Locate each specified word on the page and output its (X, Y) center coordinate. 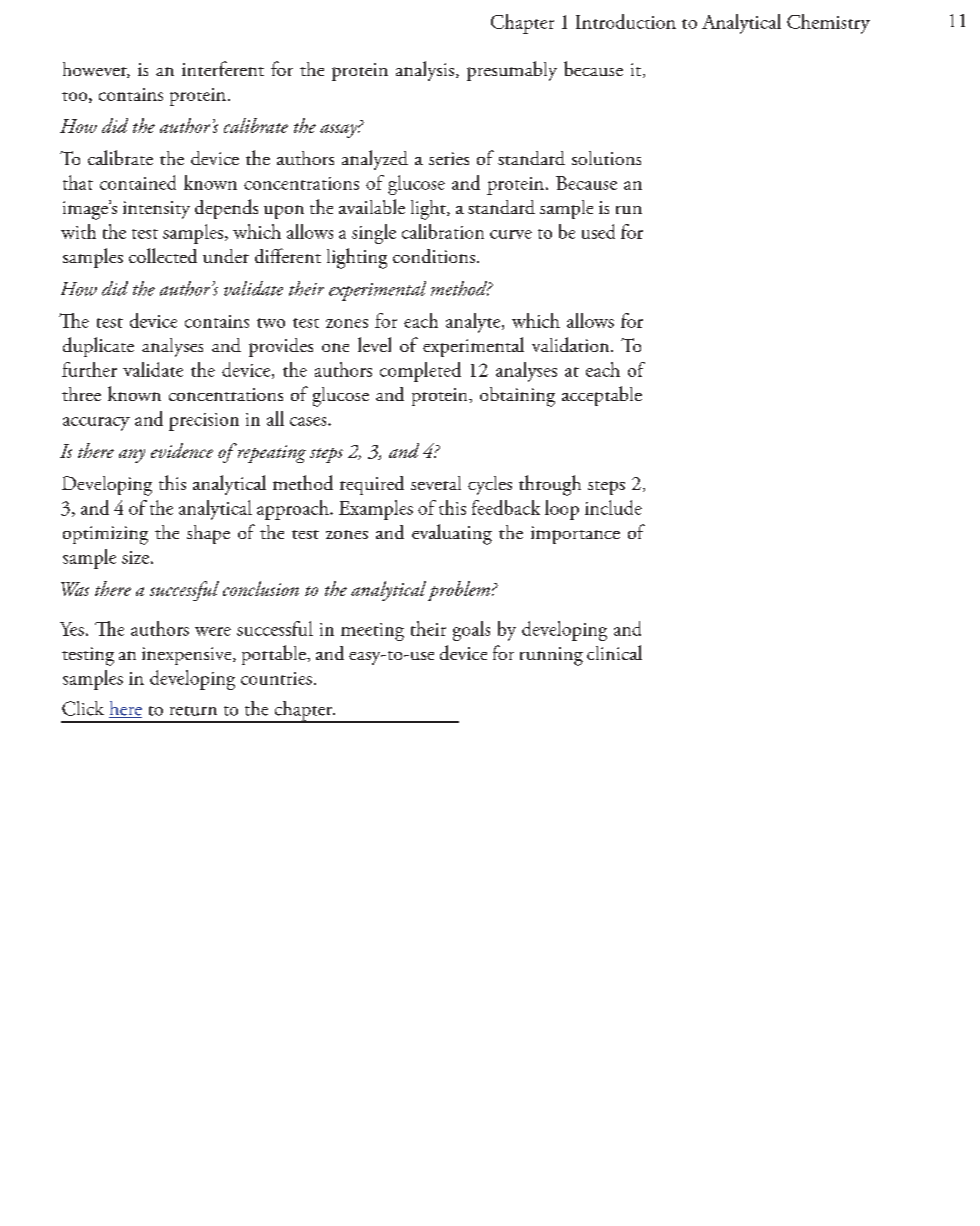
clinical (614, 652)
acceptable (602, 396)
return (193, 711)
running (551, 656)
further (89, 369)
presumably (512, 71)
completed (420, 372)
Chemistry (828, 24)
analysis (425, 71)
